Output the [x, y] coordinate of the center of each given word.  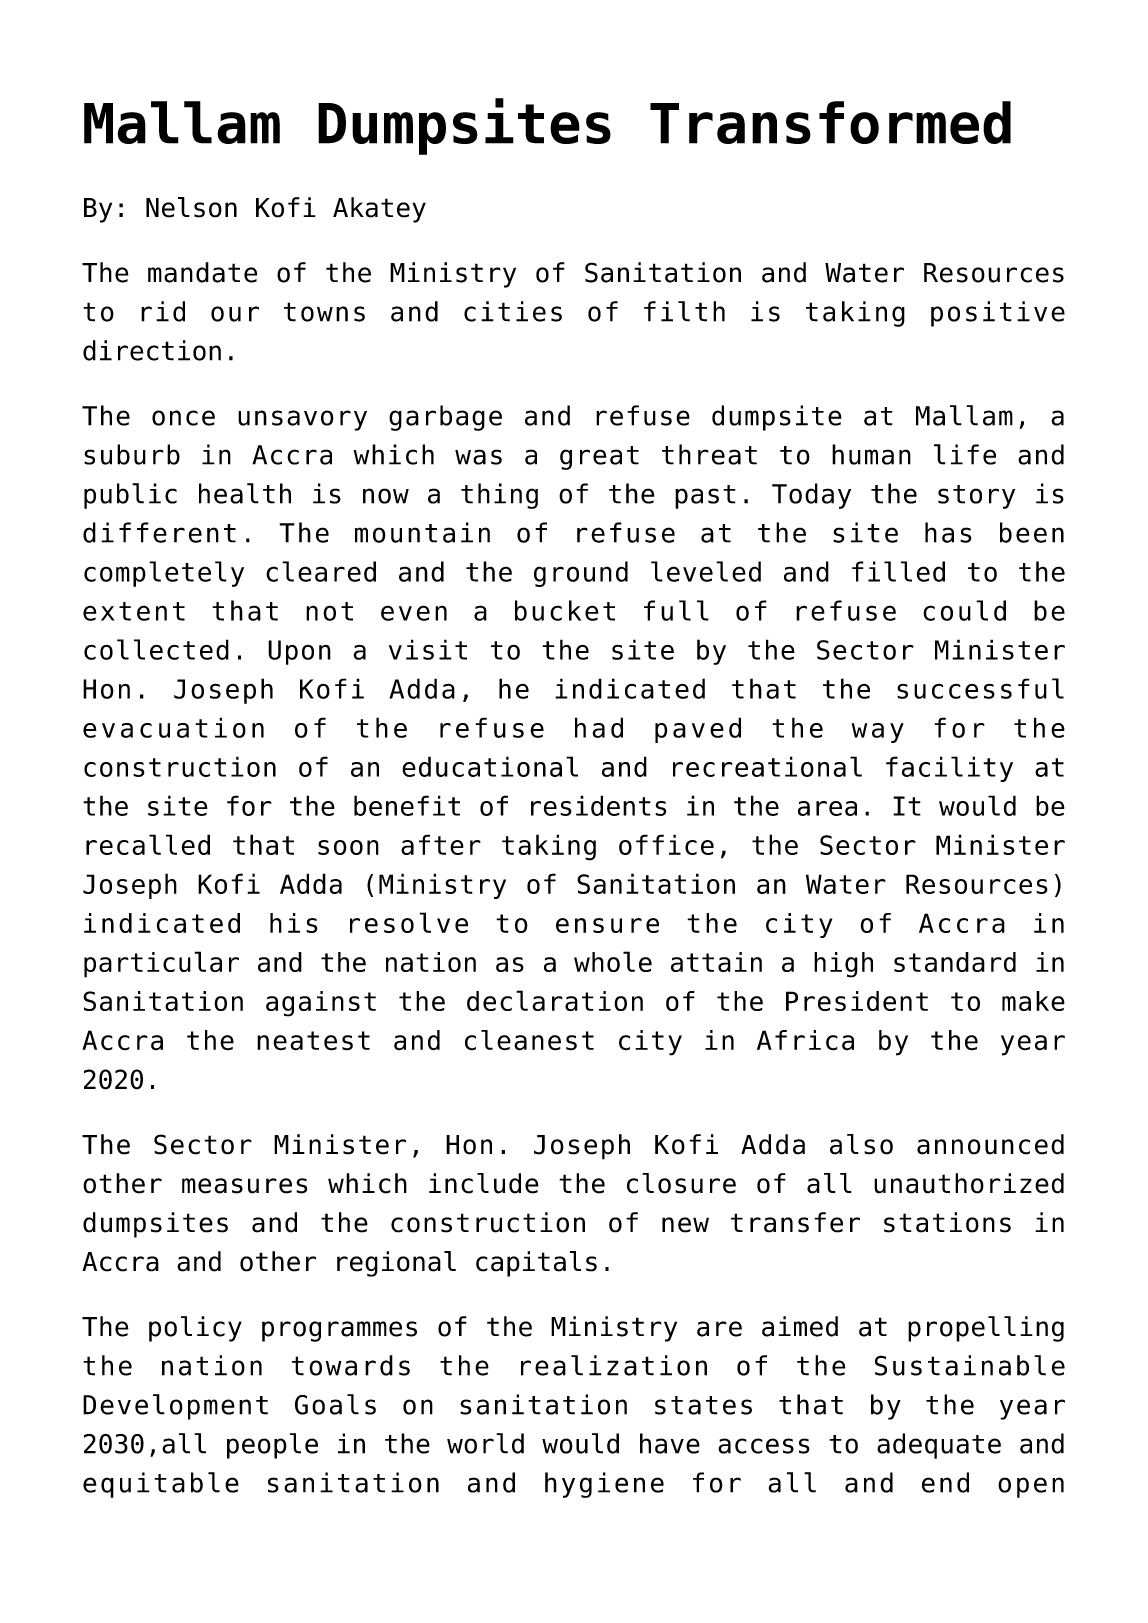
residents [599, 805]
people [272, 1446]
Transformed [830, 122]
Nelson [191, 207]
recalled [148, 844]
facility [949, 769]
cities [513, 311]
